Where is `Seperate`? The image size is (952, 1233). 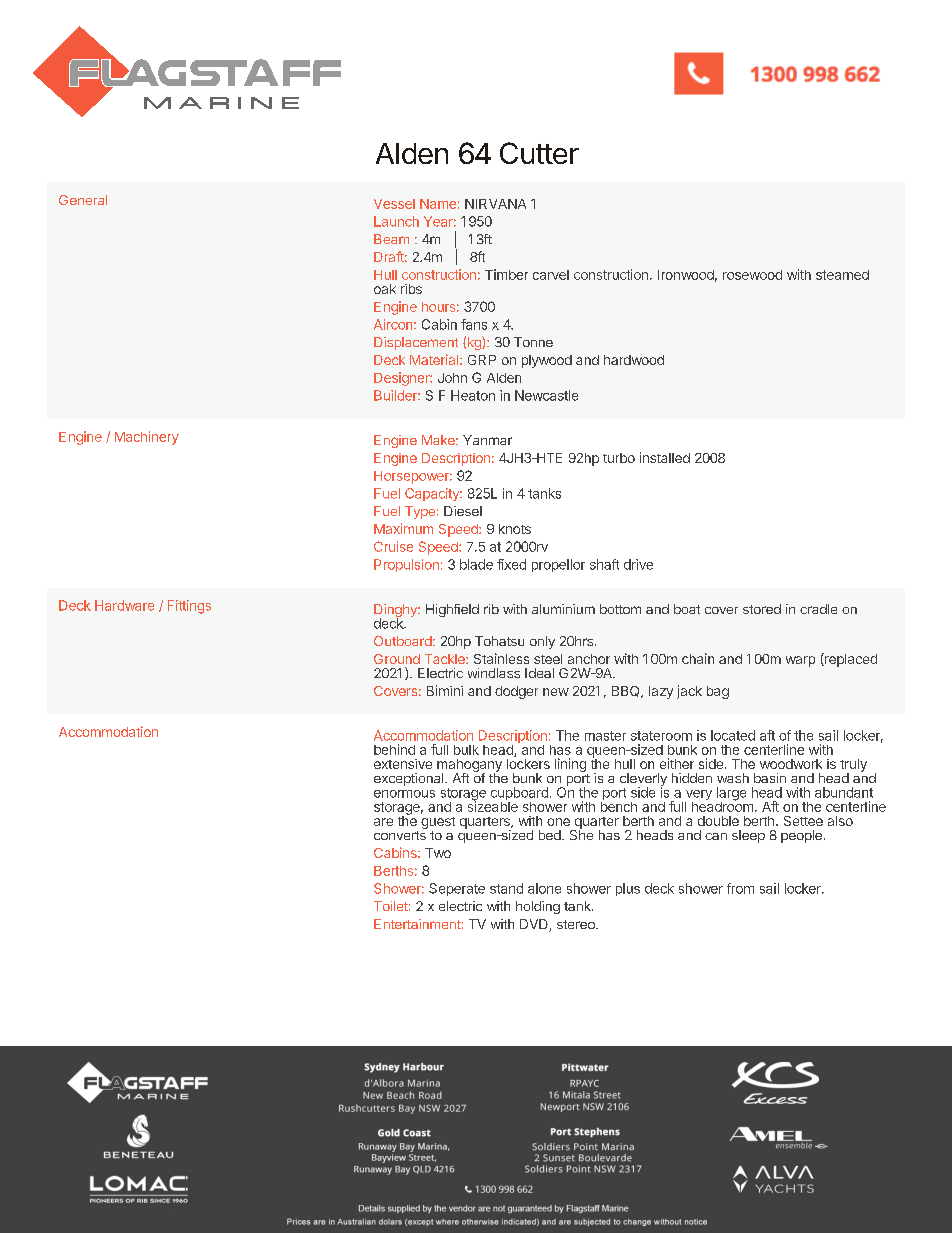 Seperate is located at coordinates (457, 889).
